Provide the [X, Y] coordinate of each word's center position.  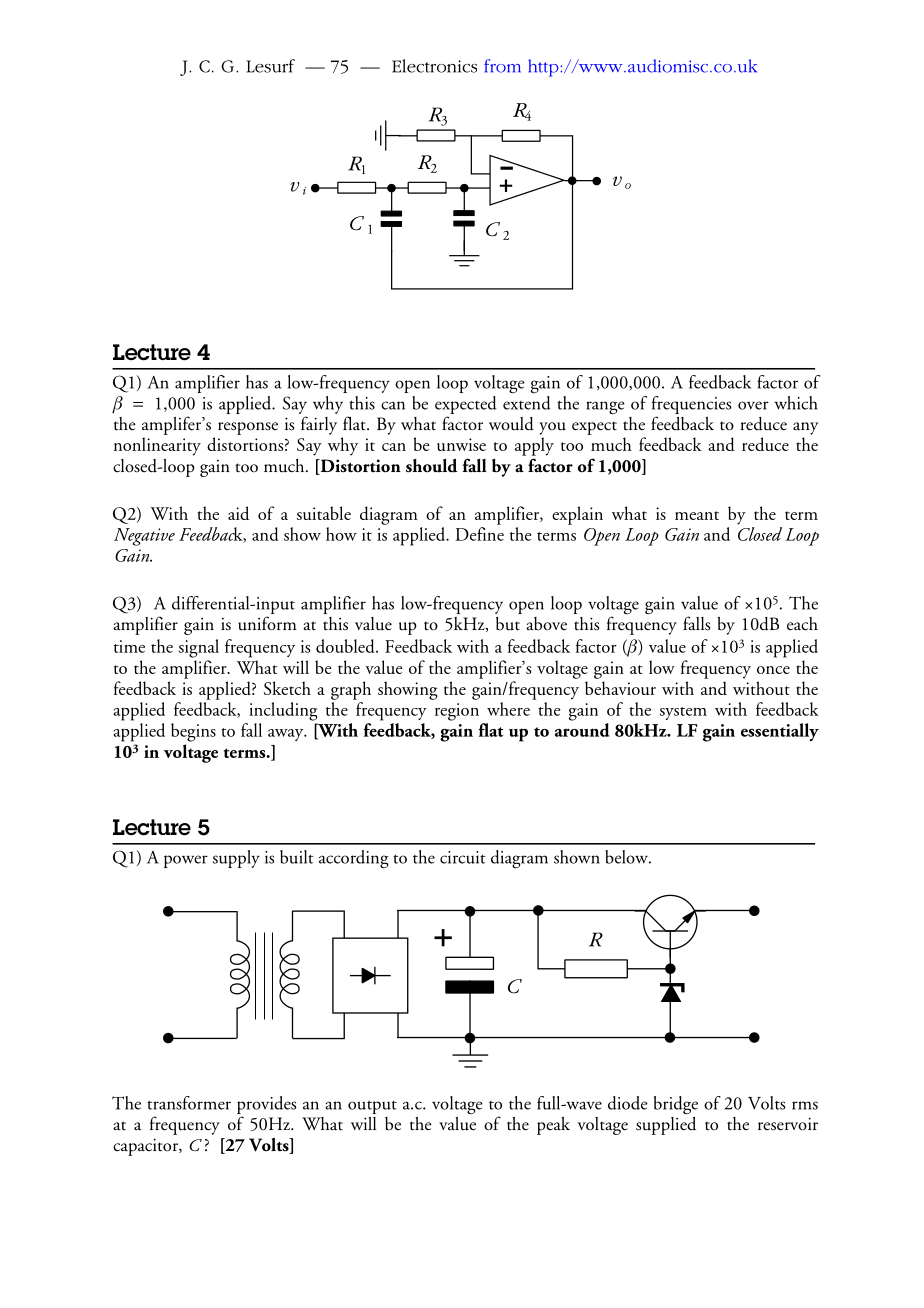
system [683, 713]
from [502, 66]
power [186, 861]
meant [697, 515]
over [753, 405]
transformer [189, 1103]
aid [238, 513]
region [457, 712]
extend [527, 401]
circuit [463, 857]
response [248, 428]
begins [193, 734]
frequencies [691, 405]
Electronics [434, 66]
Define [479, 532]
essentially [780, 732]
